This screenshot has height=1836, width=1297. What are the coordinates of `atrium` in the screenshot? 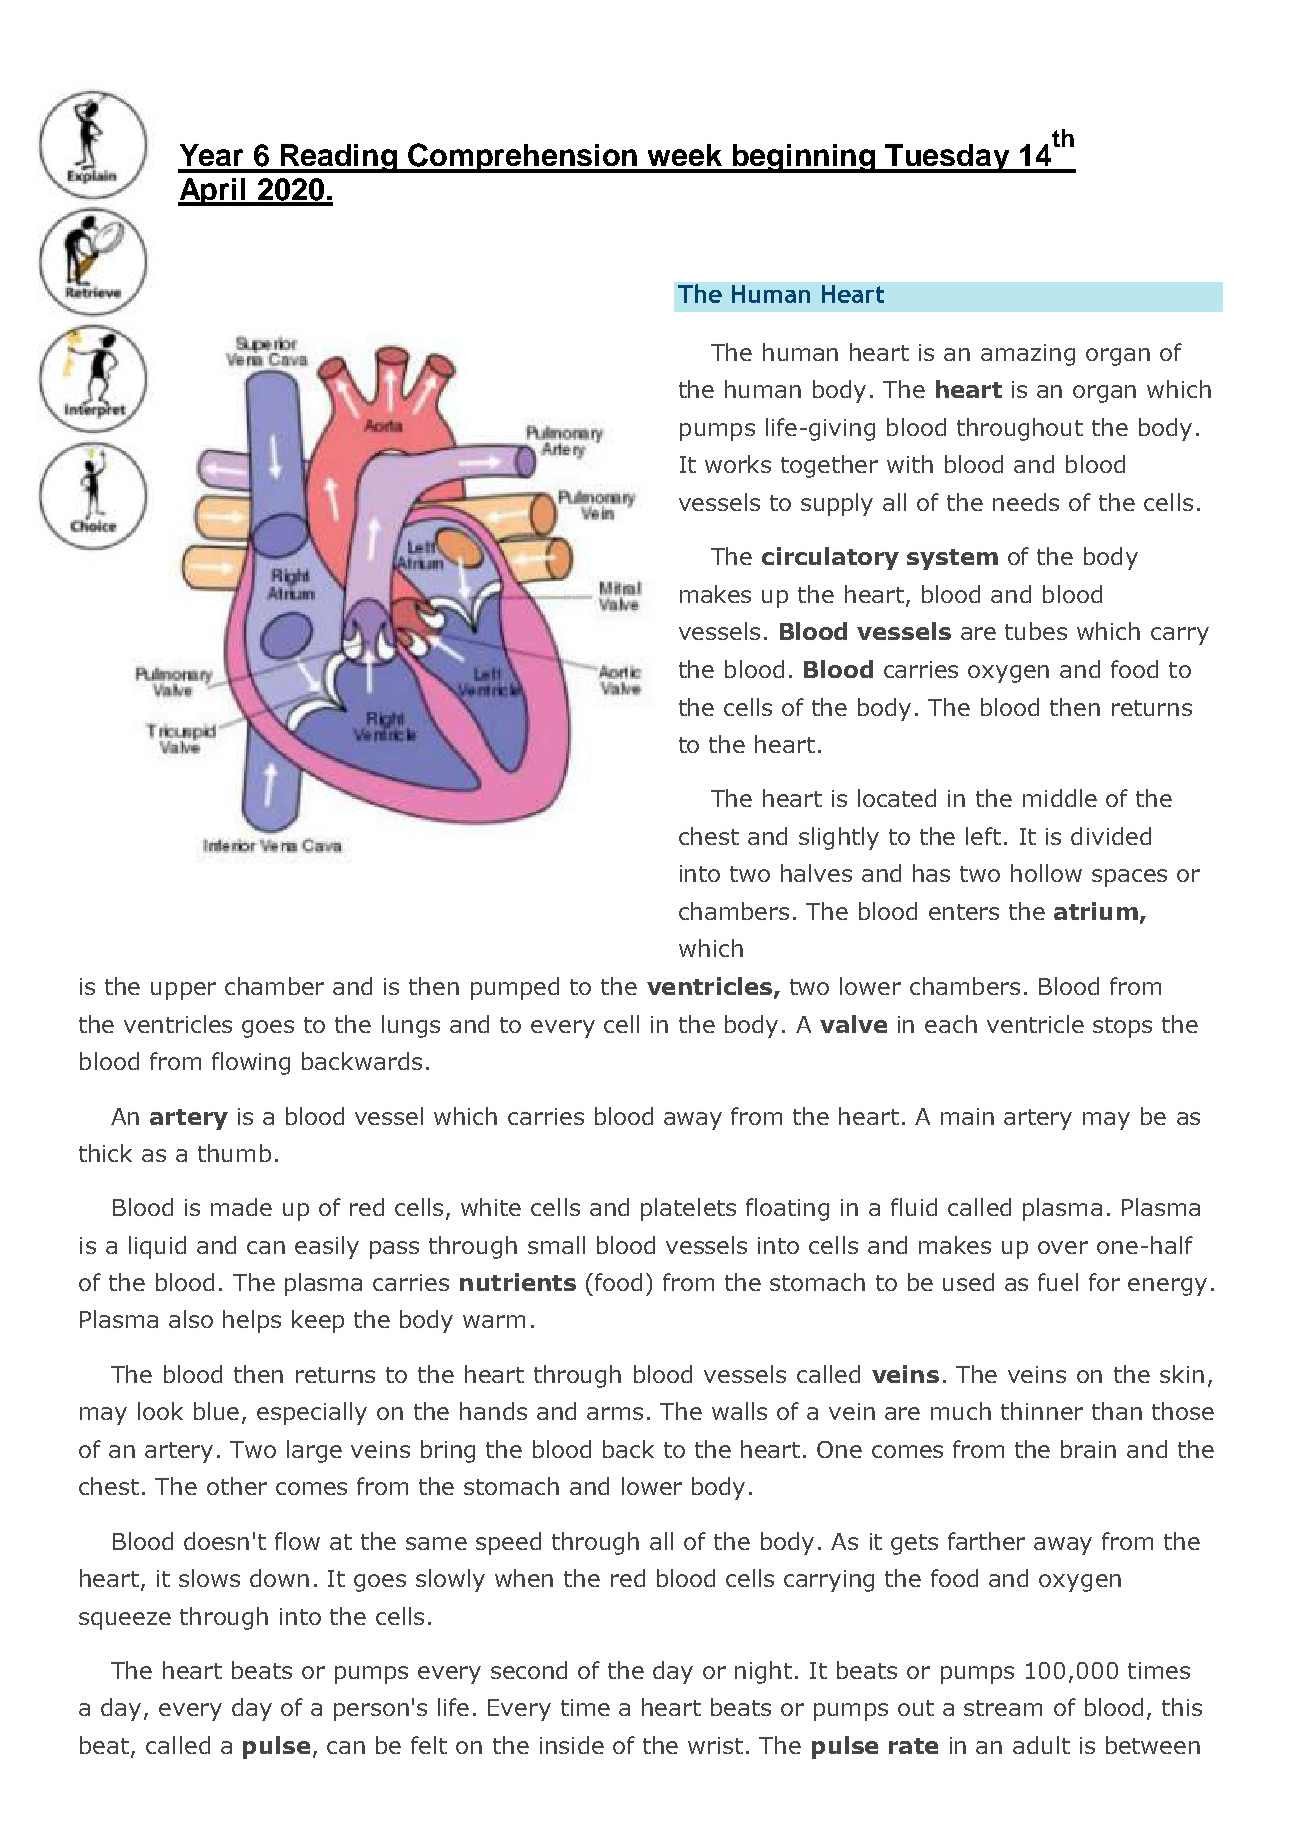 It's located at (1096, 911).
